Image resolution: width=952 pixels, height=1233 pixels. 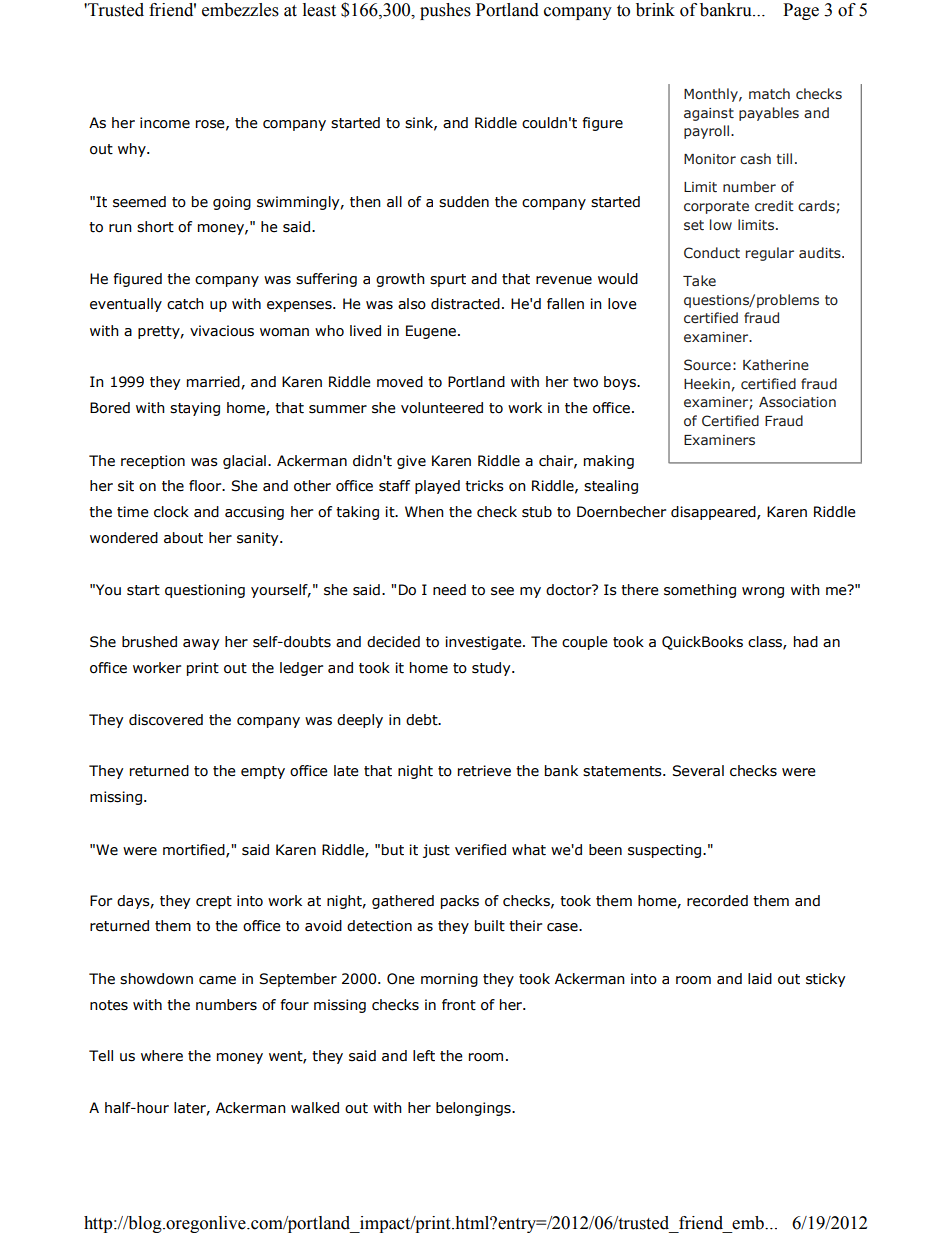 What do you see at coordinates (183, 538) in the screenshot?
I see `about` at bounding box center [183, 538].
